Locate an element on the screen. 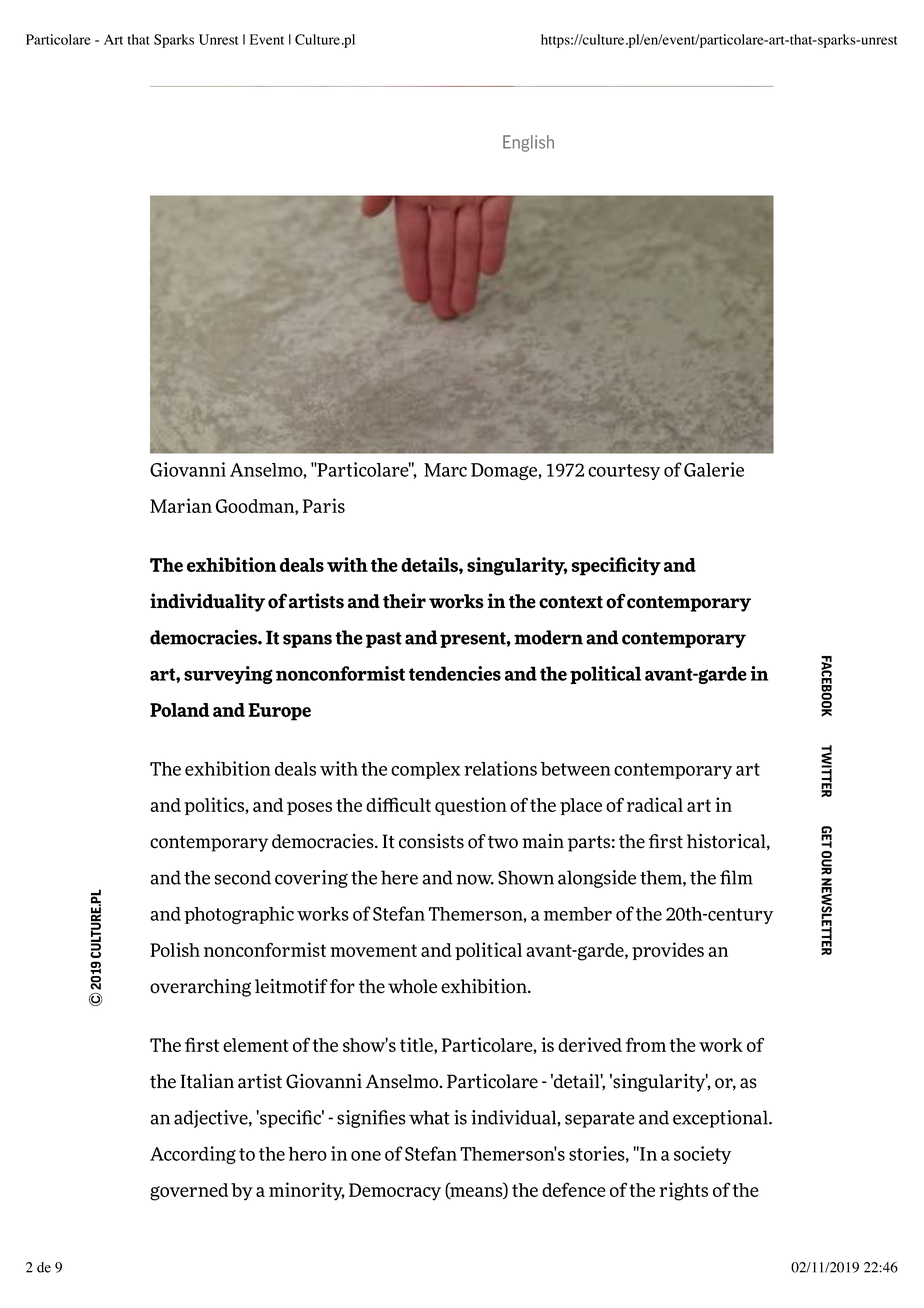  tendencies is located at coordinates (455, 673).
